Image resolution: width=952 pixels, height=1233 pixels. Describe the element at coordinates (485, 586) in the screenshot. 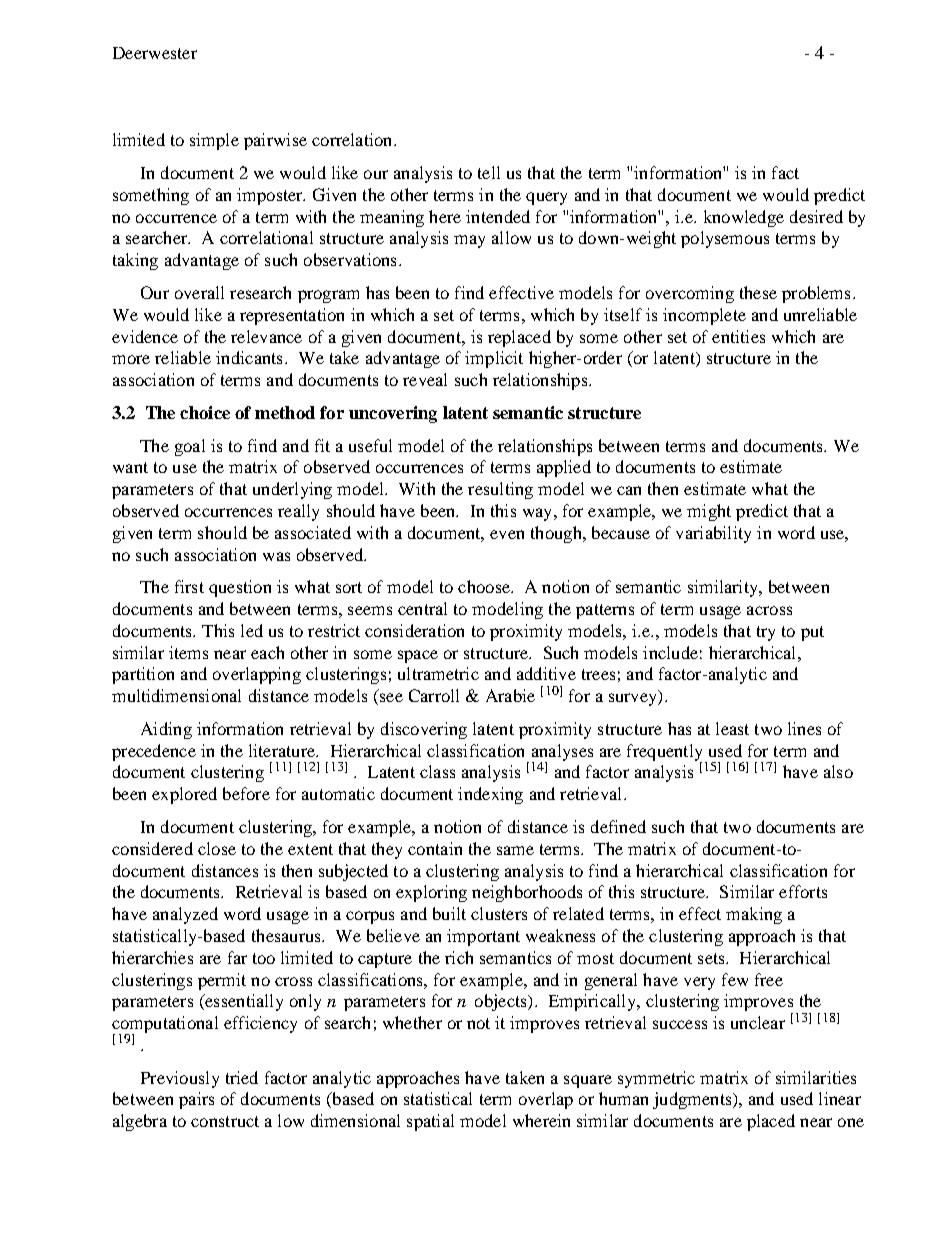

I see `choose` at that location.
